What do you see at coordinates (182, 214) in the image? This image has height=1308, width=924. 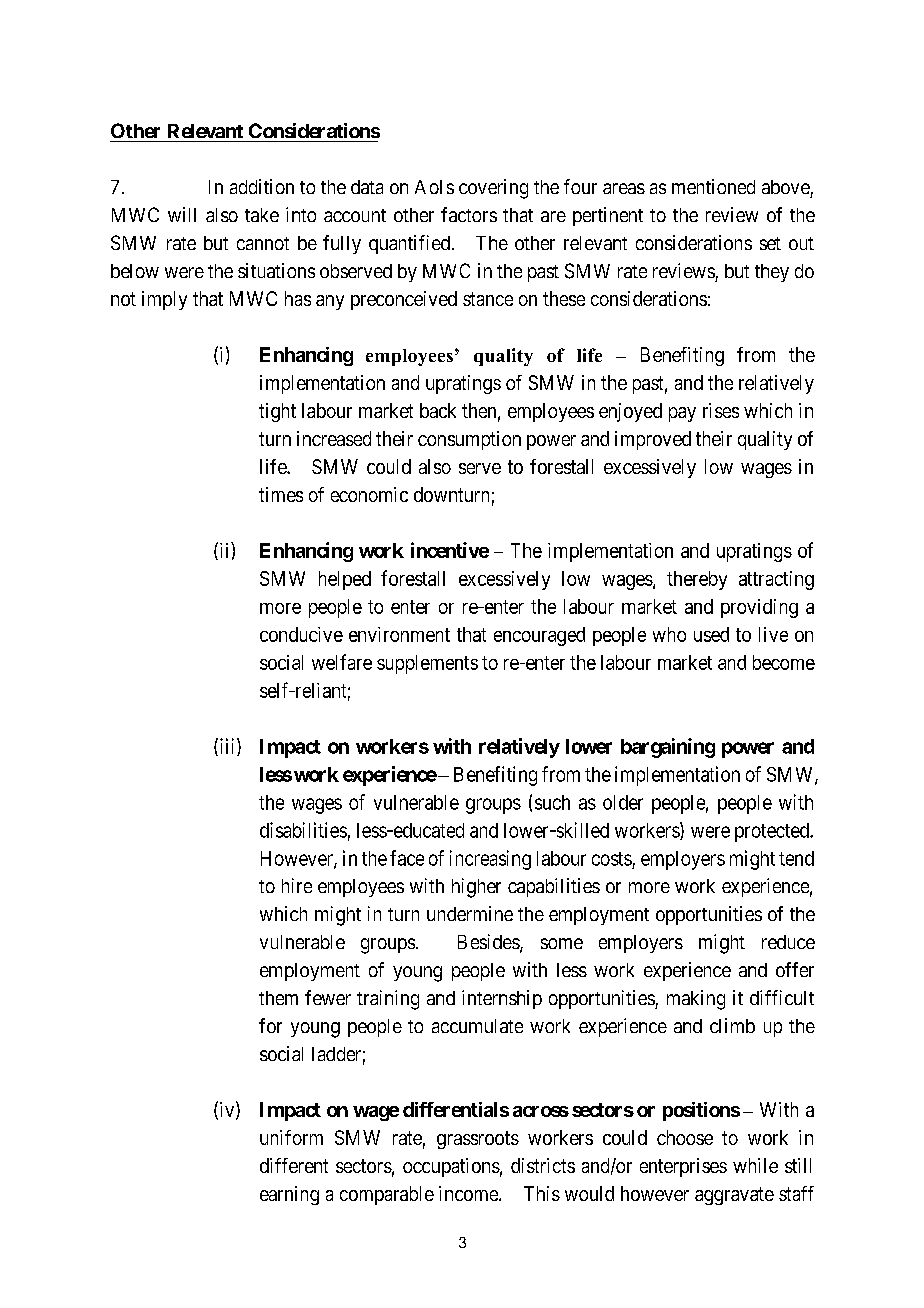 I see `will` at bounding box center [182, 214].
